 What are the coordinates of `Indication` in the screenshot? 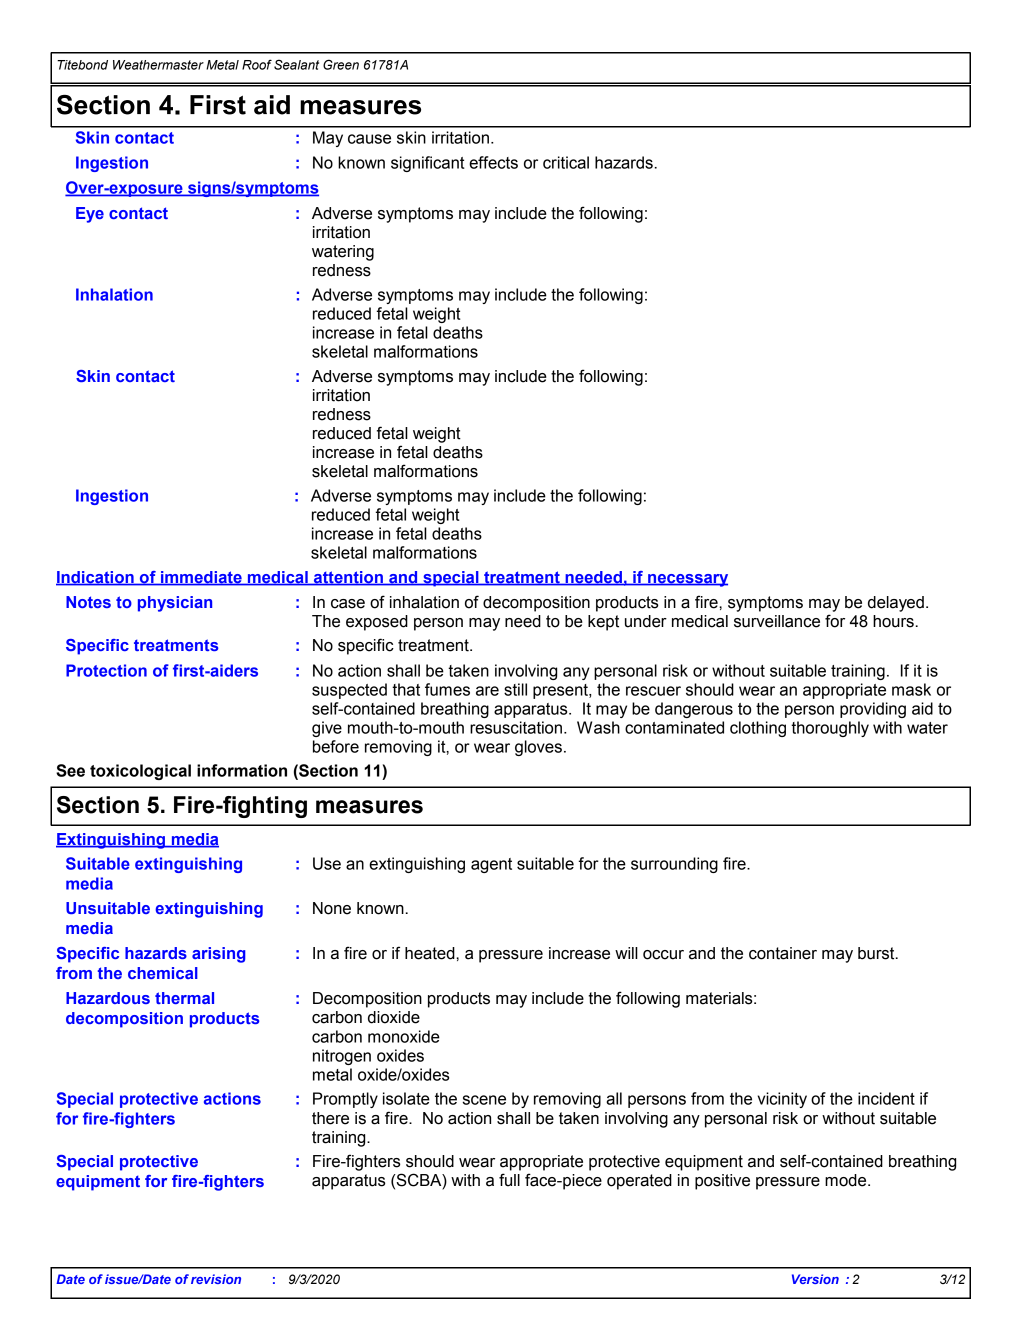 It's located at (96, 578).
